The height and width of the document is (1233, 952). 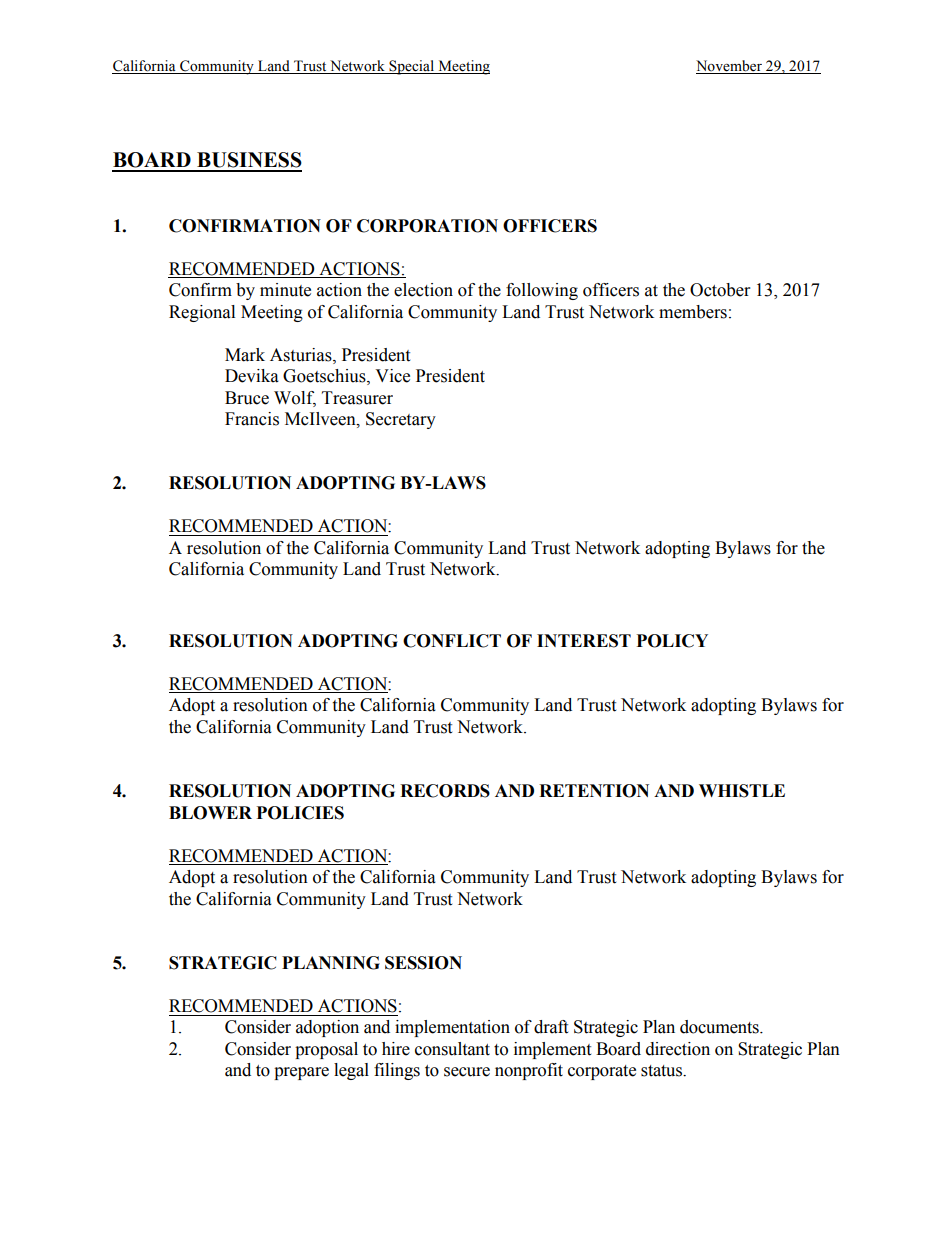 What do you see at coordinates (452, 641) in the document?
I see `CONFLICT` at bounding box center [452, 641].
